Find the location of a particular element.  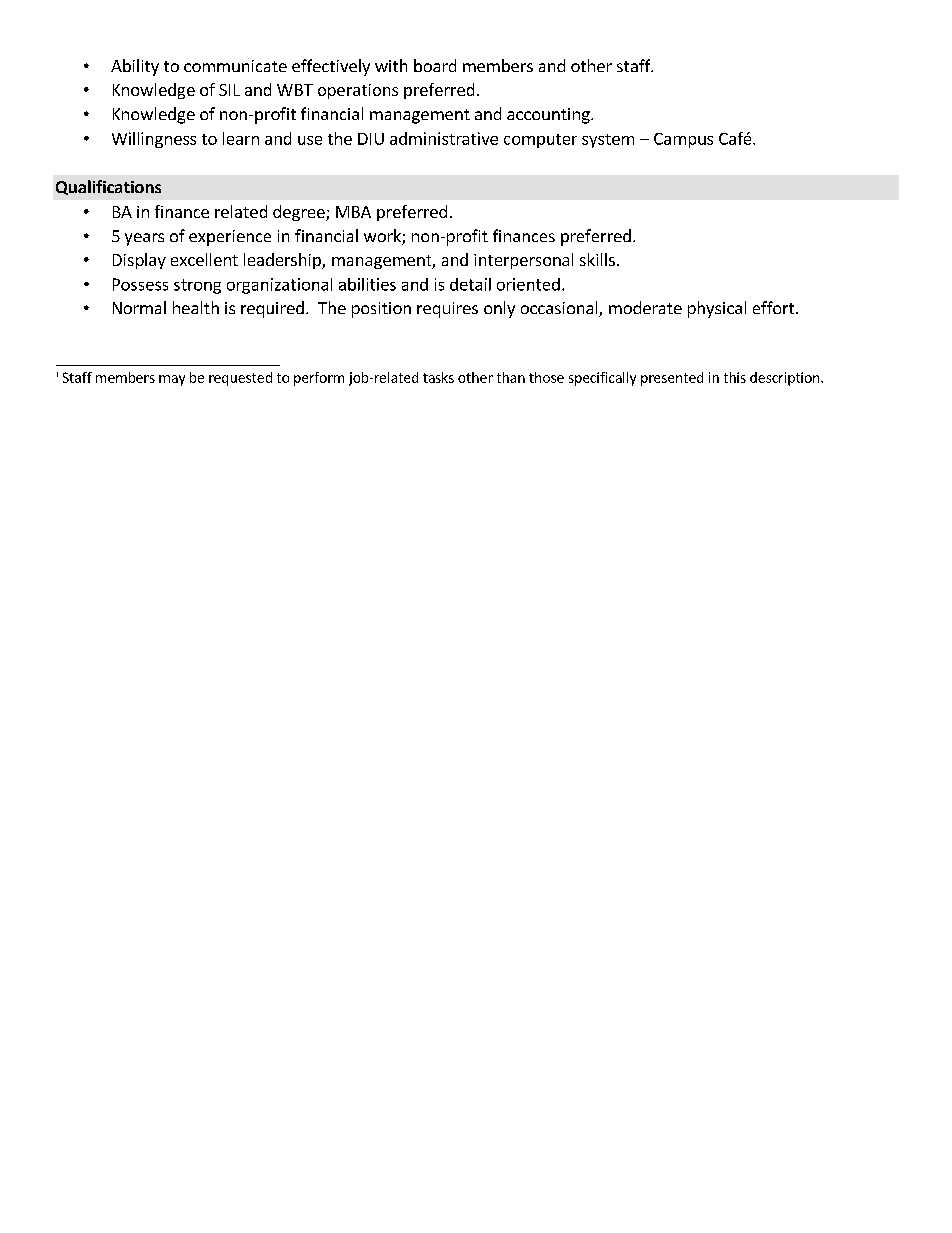

accounting is located at coordinates (549, 116).
